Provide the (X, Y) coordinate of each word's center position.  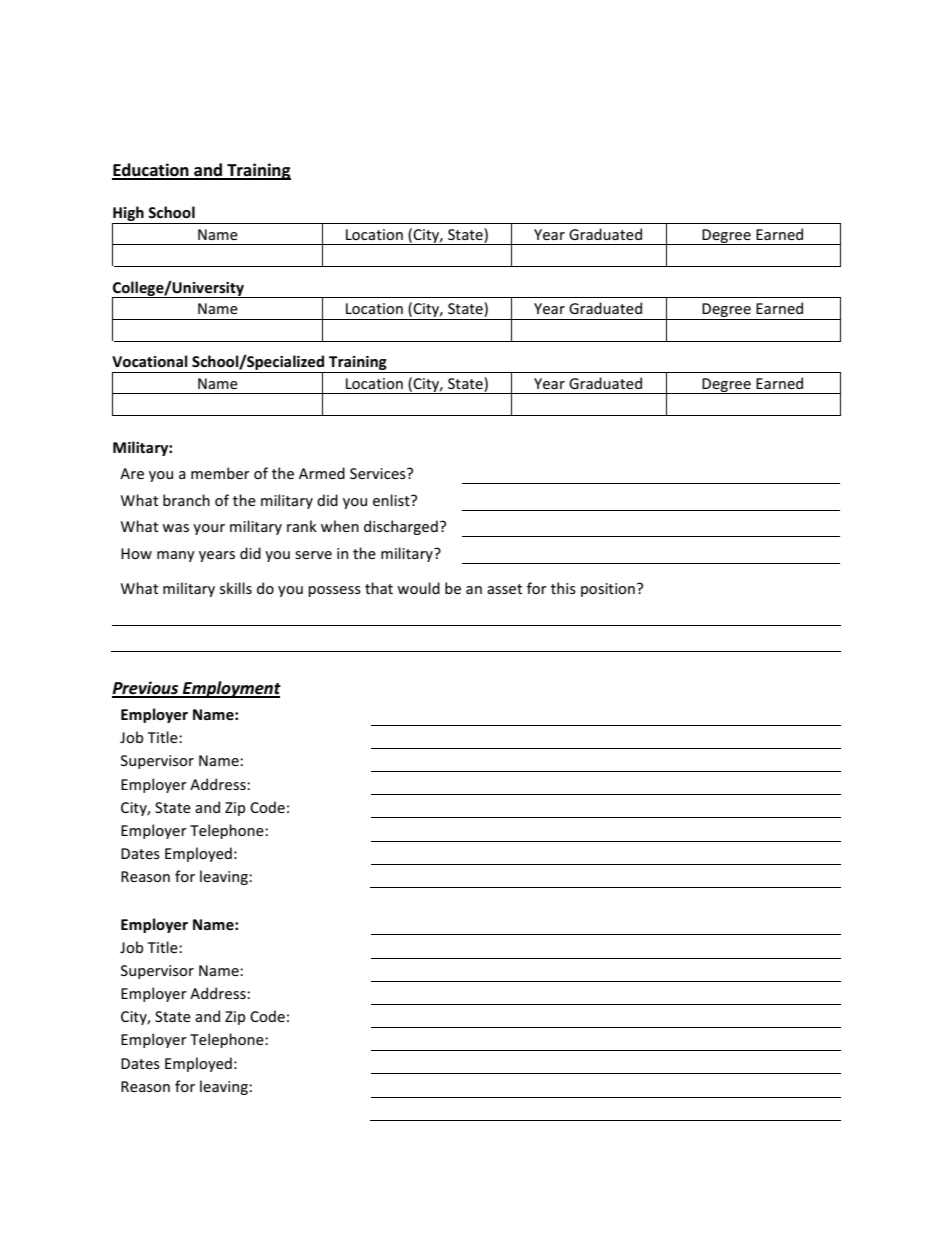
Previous (146, 689)
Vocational (150, 361)
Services (379, 473)
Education (151, 171)
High (128, 213)
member (220, 473)
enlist (392, 500)
